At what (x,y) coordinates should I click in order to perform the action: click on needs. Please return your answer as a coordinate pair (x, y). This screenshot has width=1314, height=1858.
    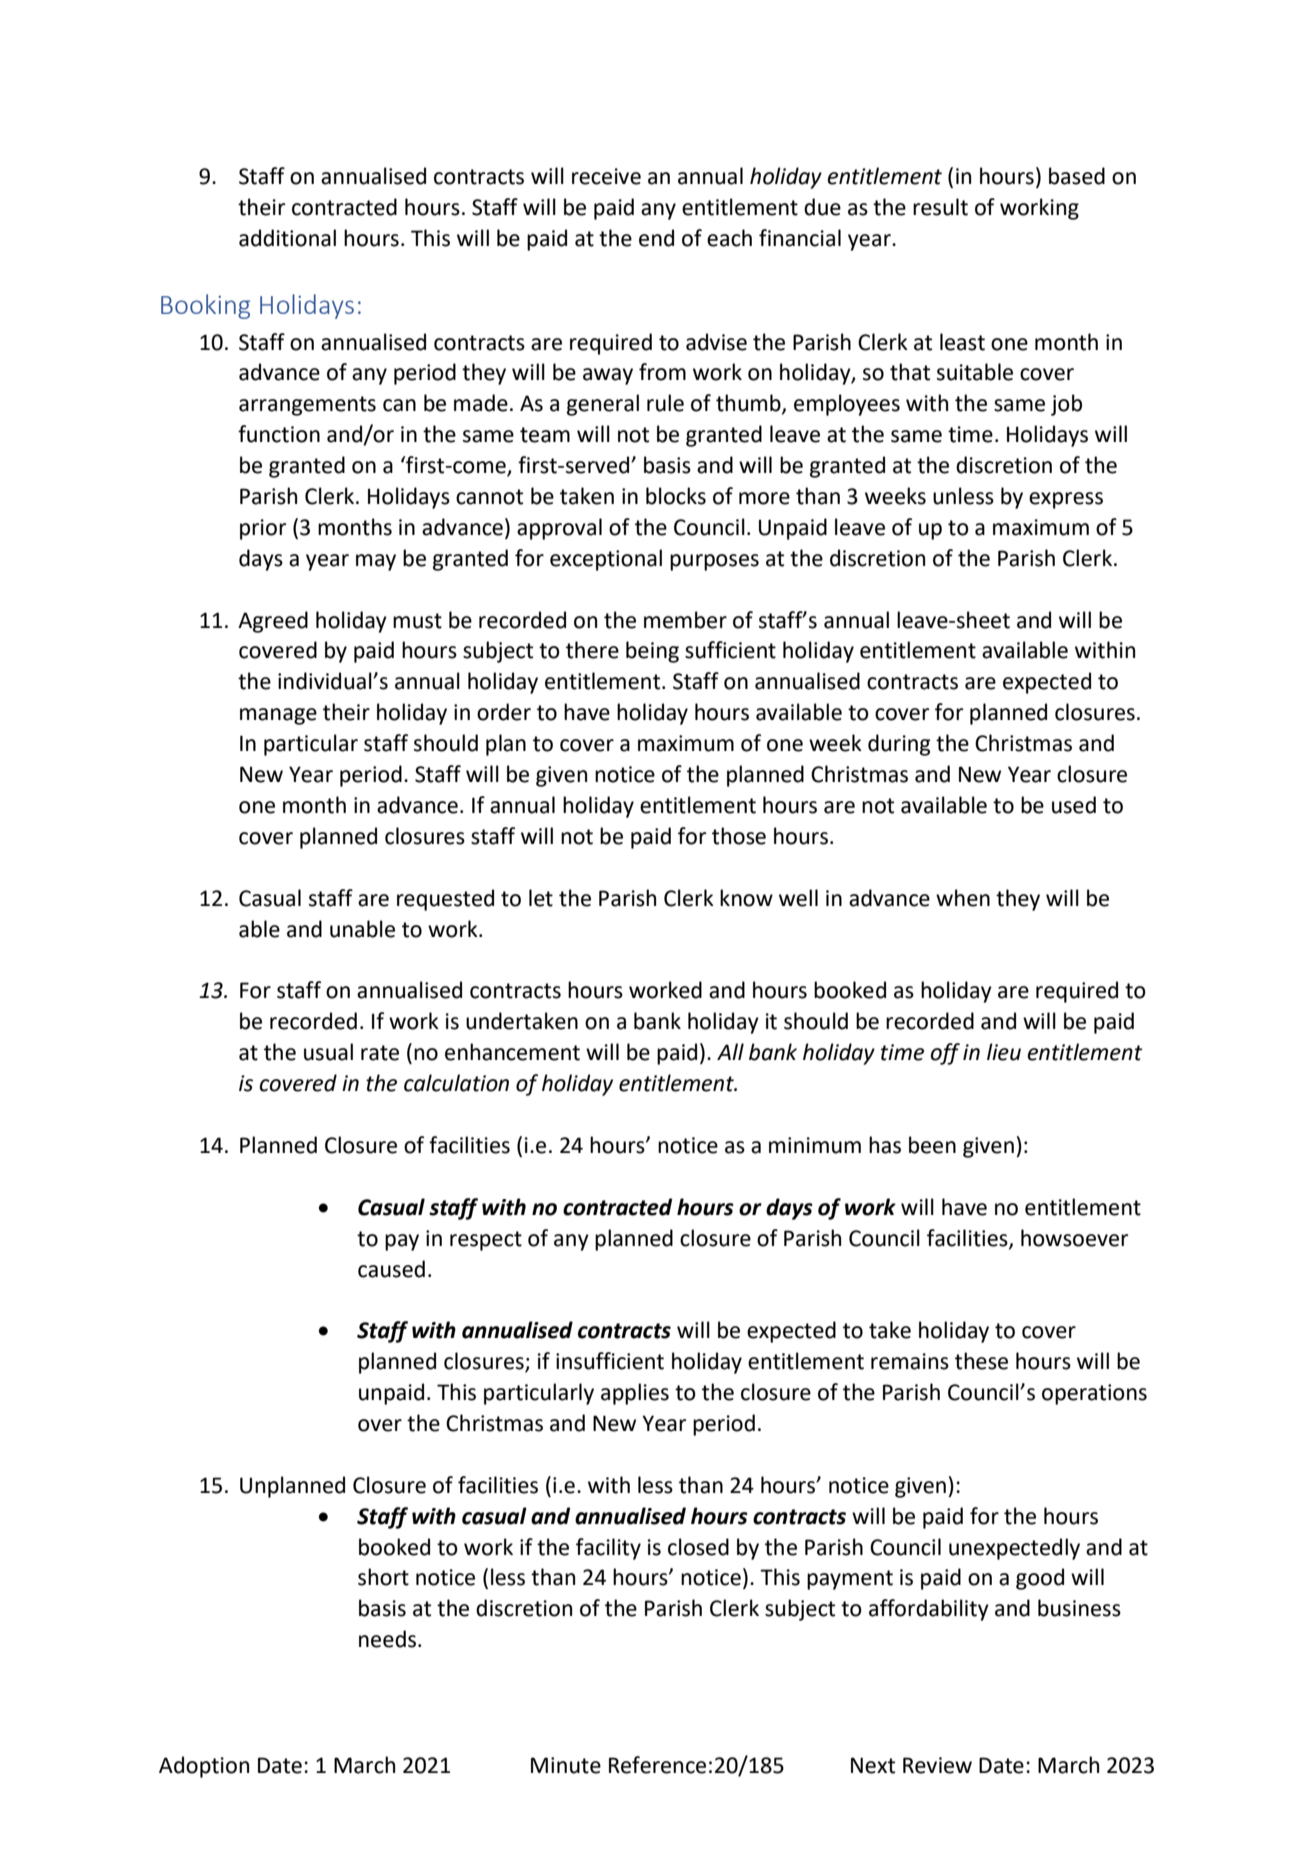
    Looking at the image, I should click on (387, 1639).
